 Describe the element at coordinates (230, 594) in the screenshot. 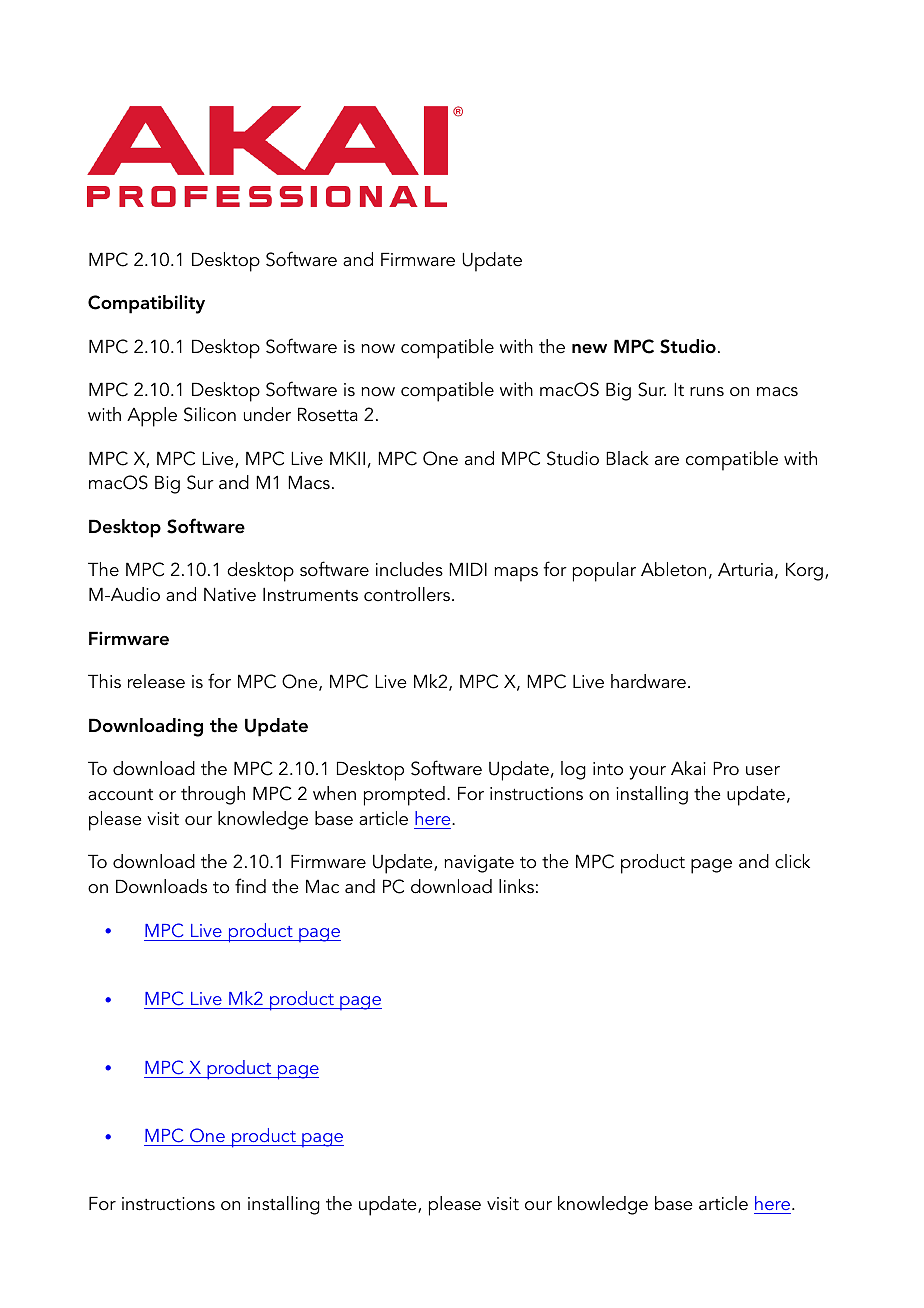

I see `Native` at that location.
